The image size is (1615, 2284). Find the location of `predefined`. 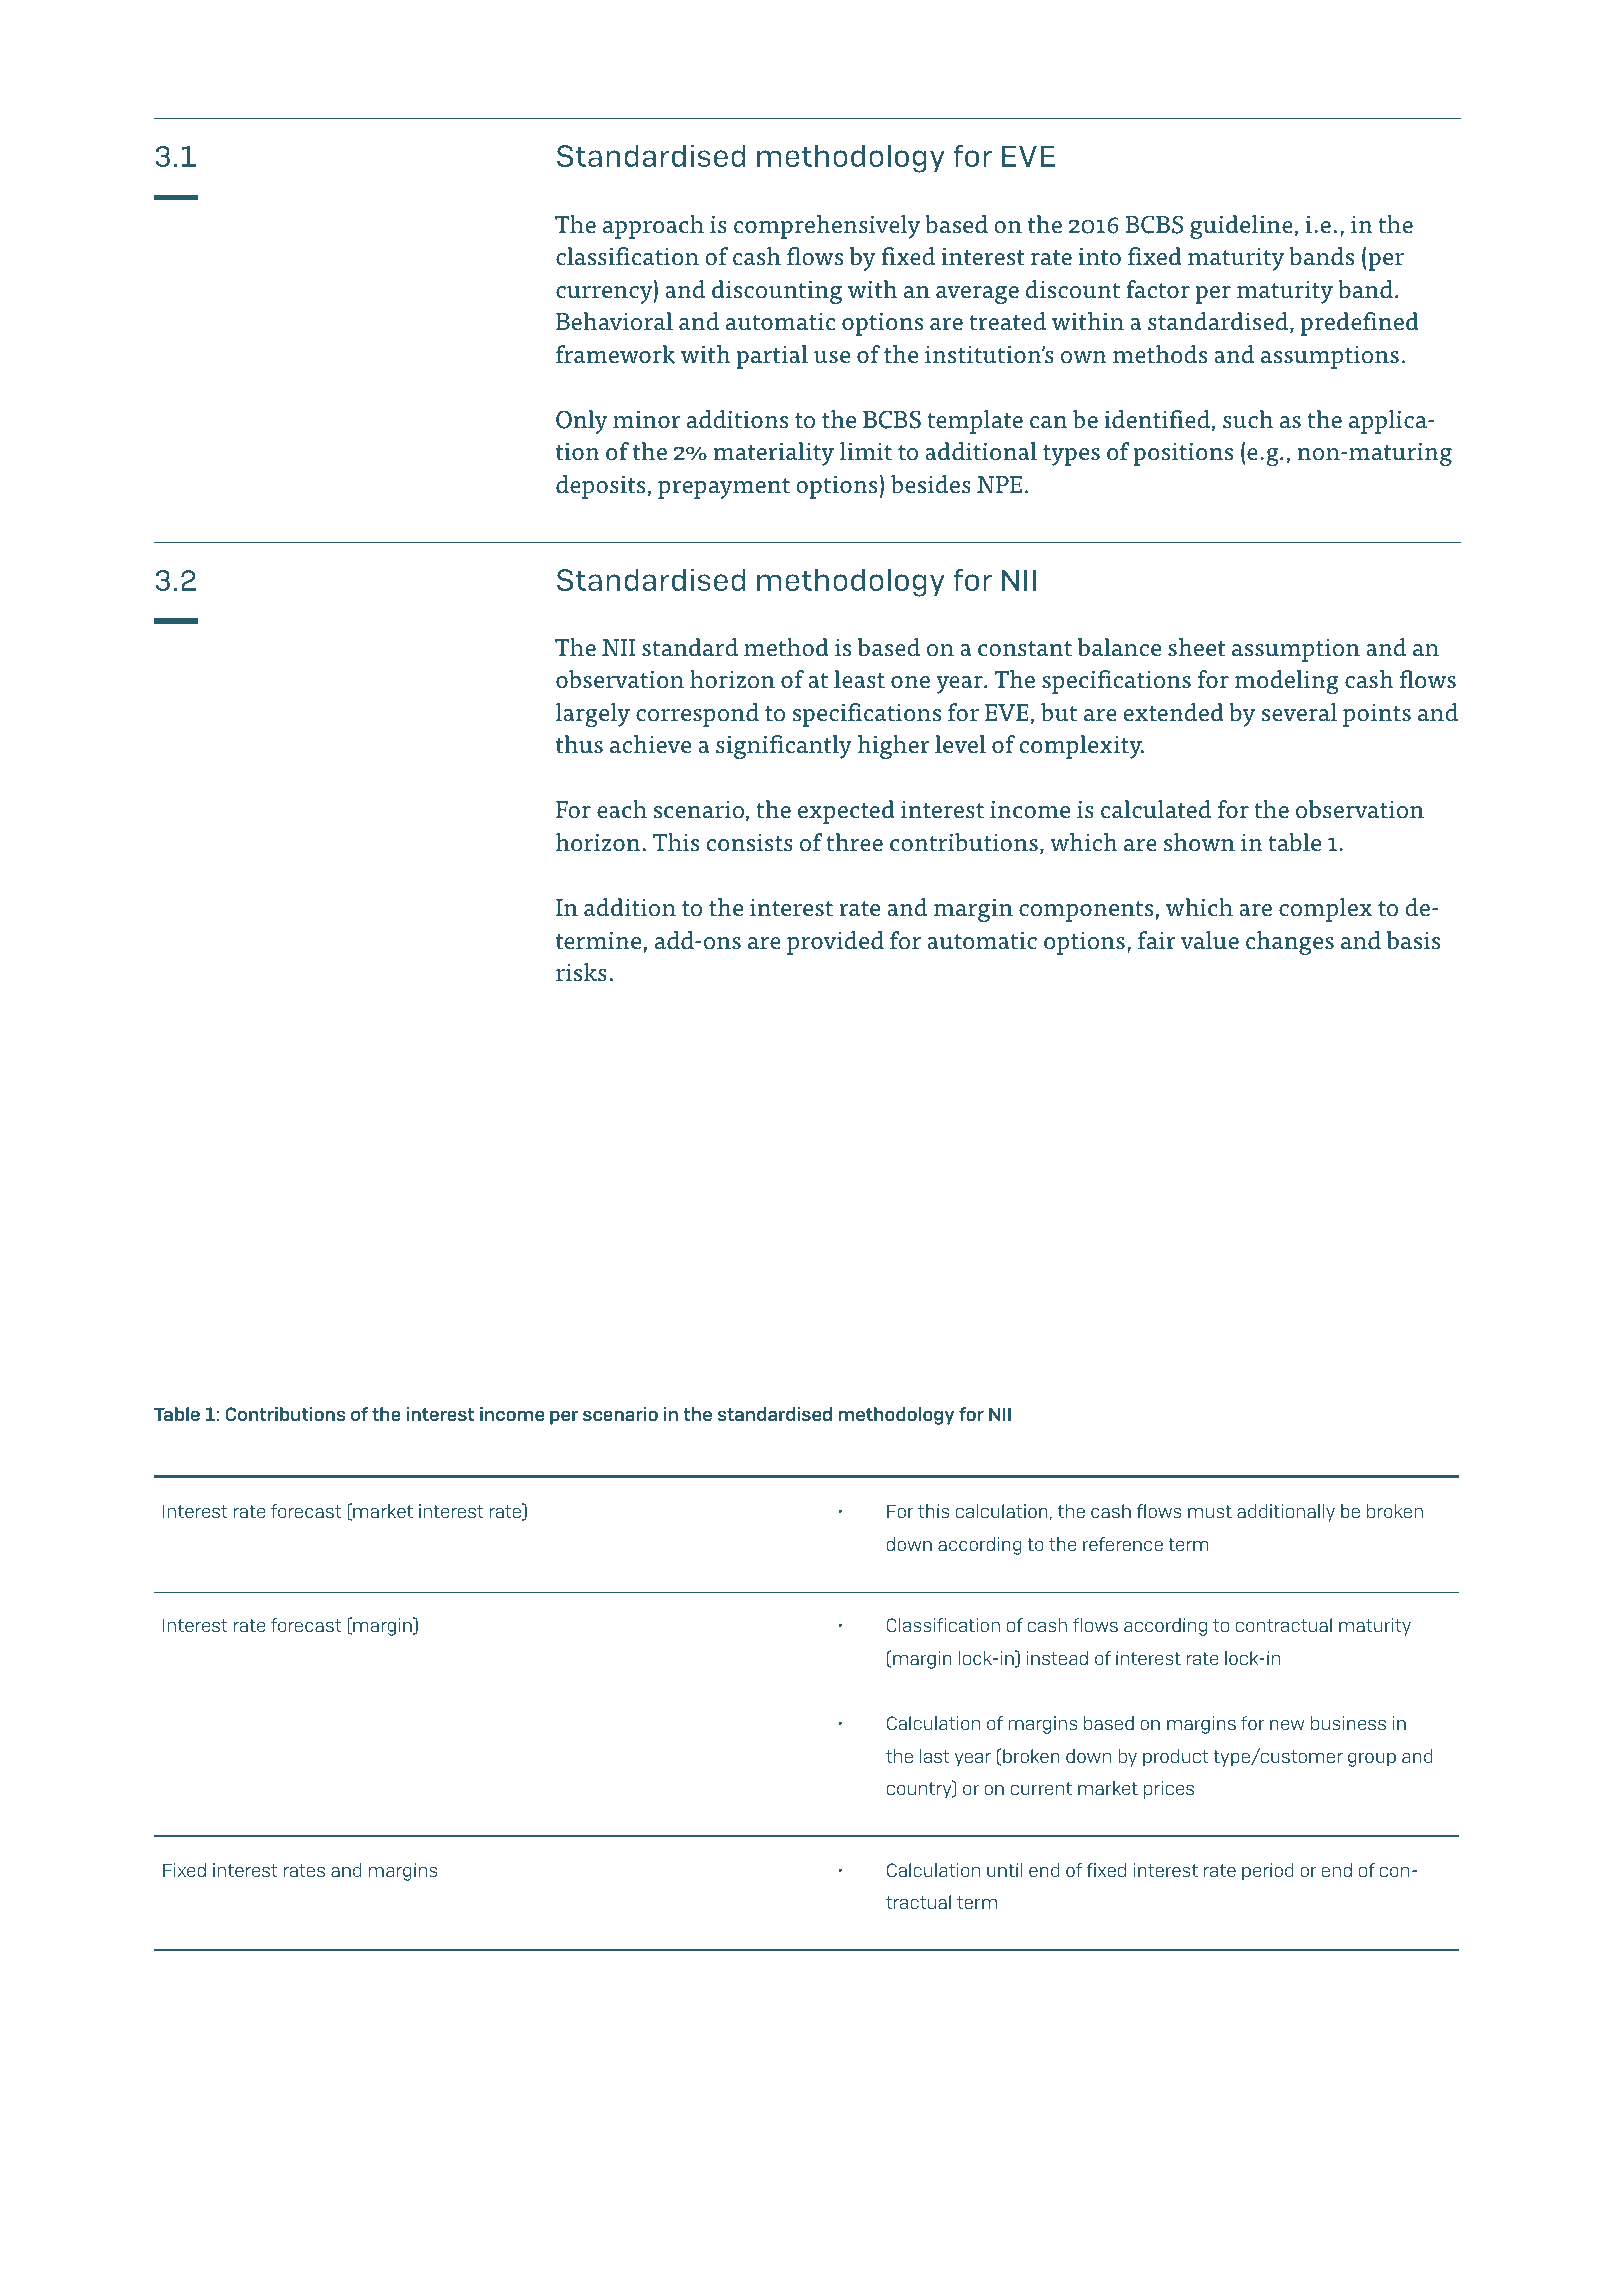

predefined is located at coordinates (1359, 324).
